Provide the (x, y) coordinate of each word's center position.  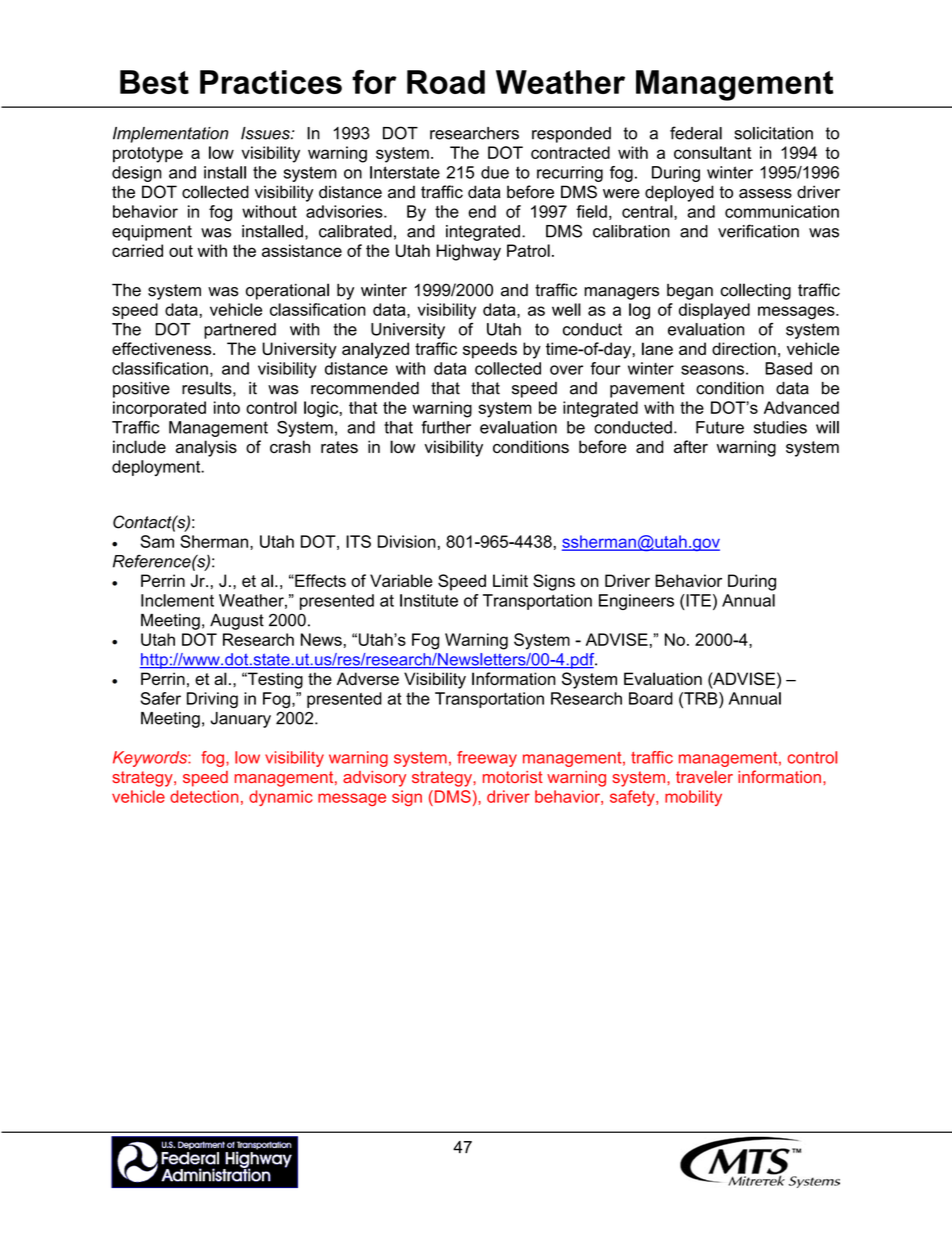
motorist (513, 777)
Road (446, 82)
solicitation (773, 133)
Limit (510, 580)
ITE (697, 600)
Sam (157, 541)
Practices (271, 82)
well (566, 309)
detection (204, 796)
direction (744, 348)
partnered (240, 331)
